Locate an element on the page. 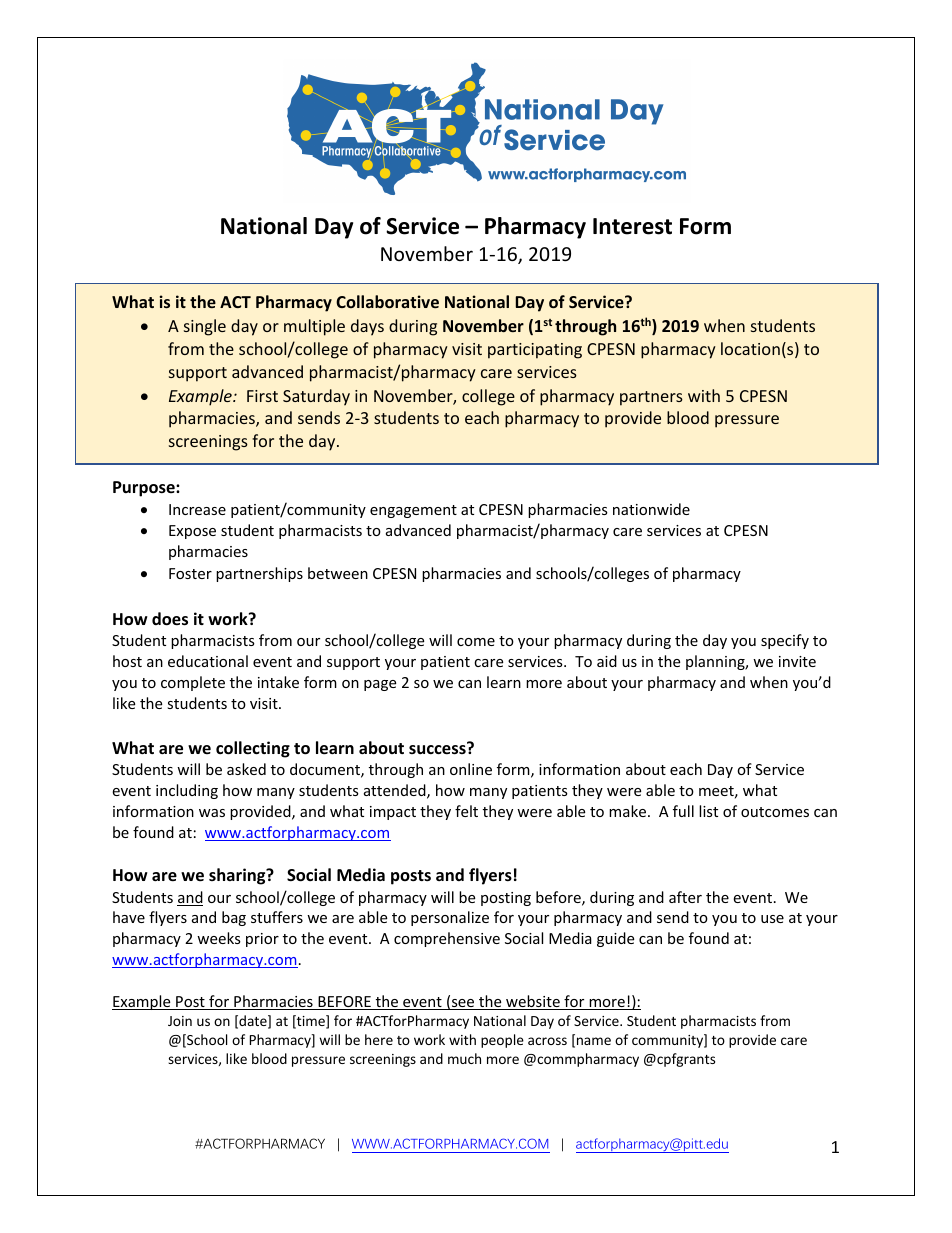 The height and width of the document is (1233, 952). page is located at coordinates (380, 685).
